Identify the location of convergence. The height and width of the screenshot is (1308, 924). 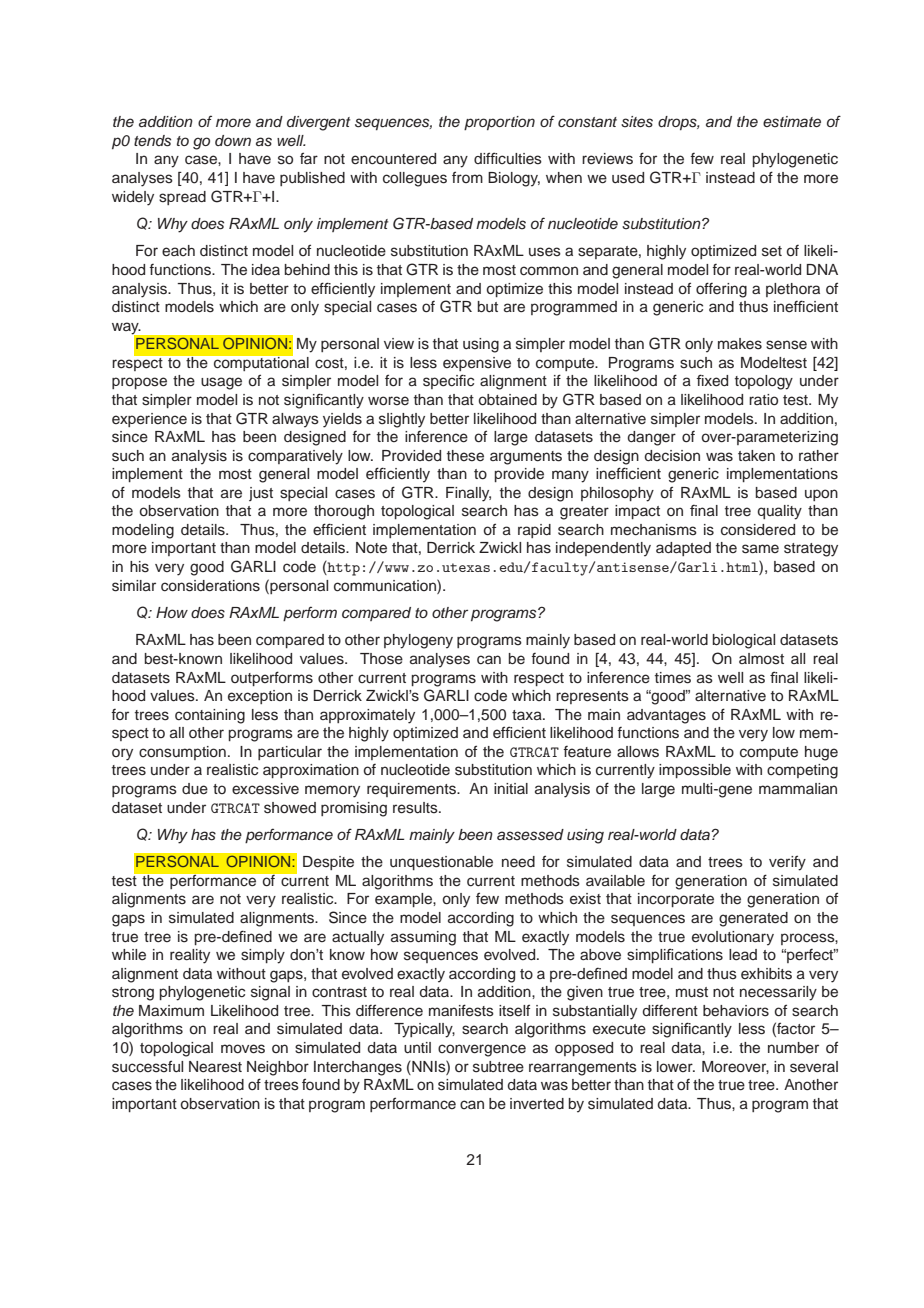
(482, 1050).
